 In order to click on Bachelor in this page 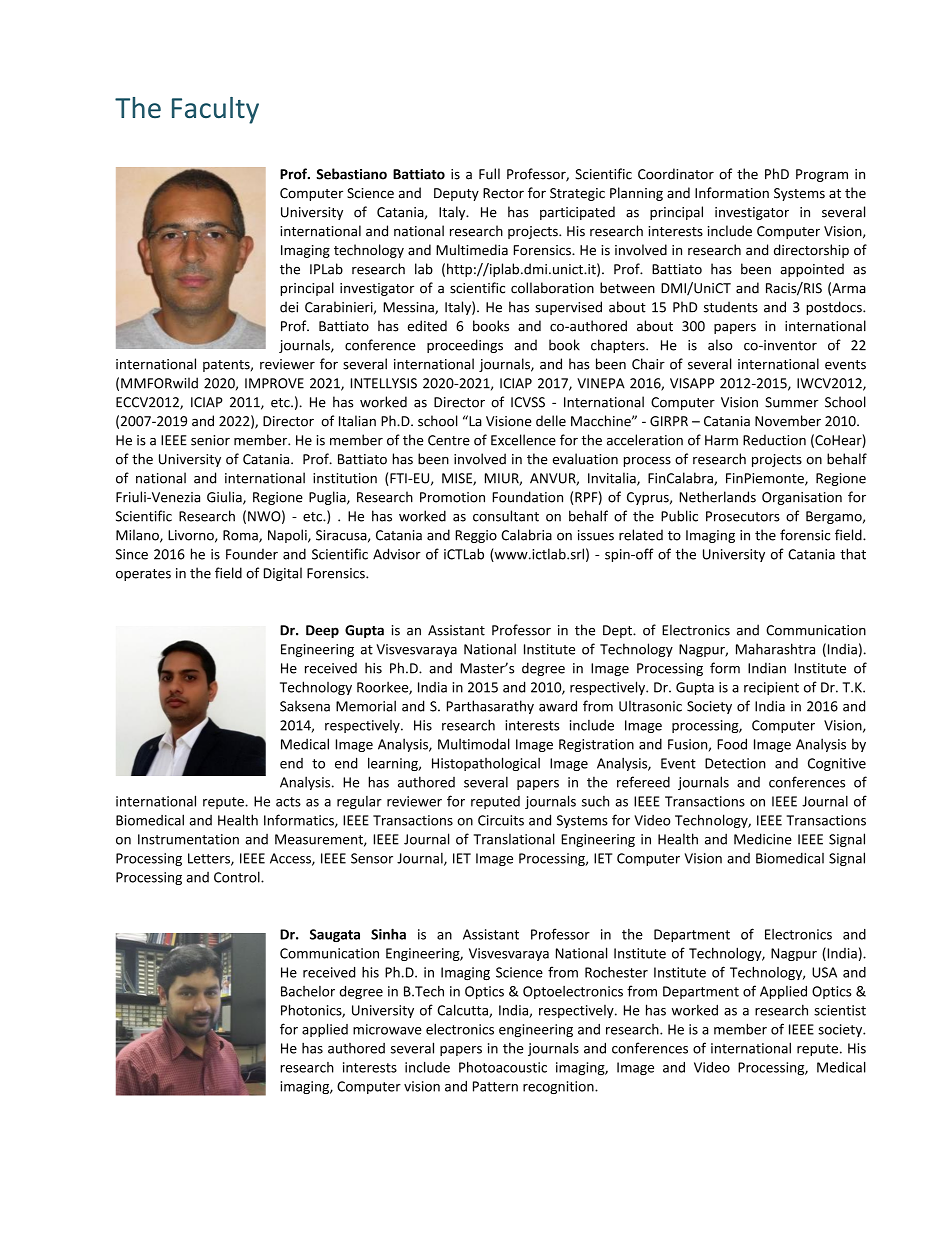, I will do `click(308, 991)`.
